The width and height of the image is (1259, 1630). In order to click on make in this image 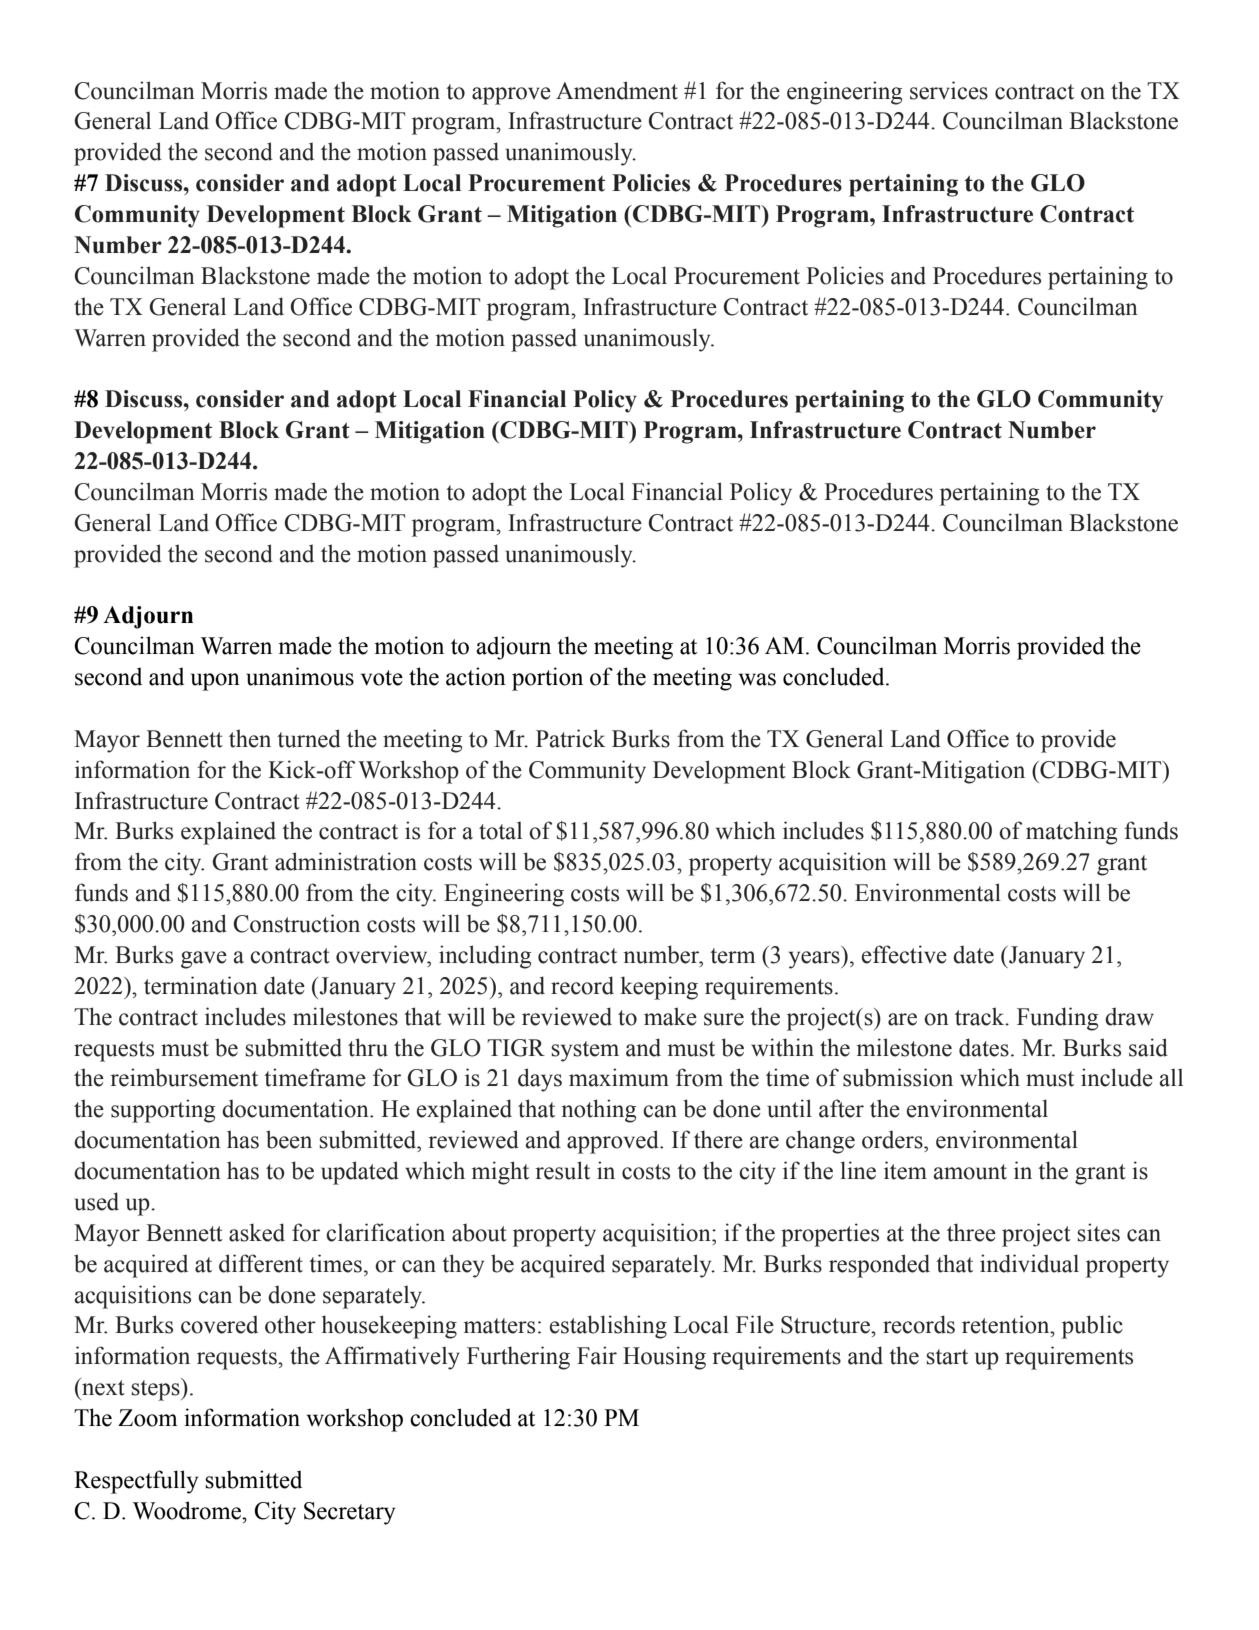, I will do `click(670, 1016)`.
